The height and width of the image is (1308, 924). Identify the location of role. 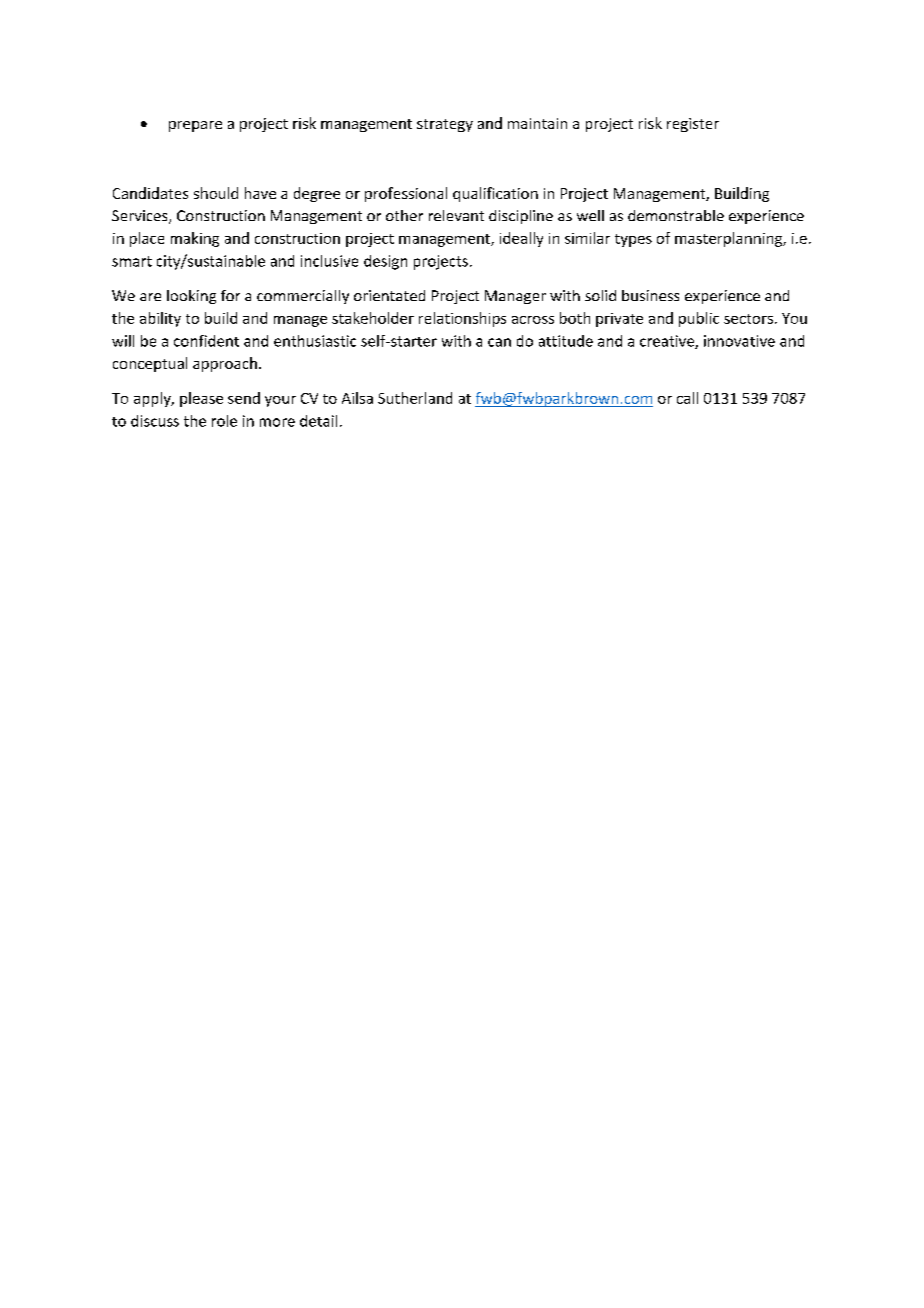
(224, 421).
